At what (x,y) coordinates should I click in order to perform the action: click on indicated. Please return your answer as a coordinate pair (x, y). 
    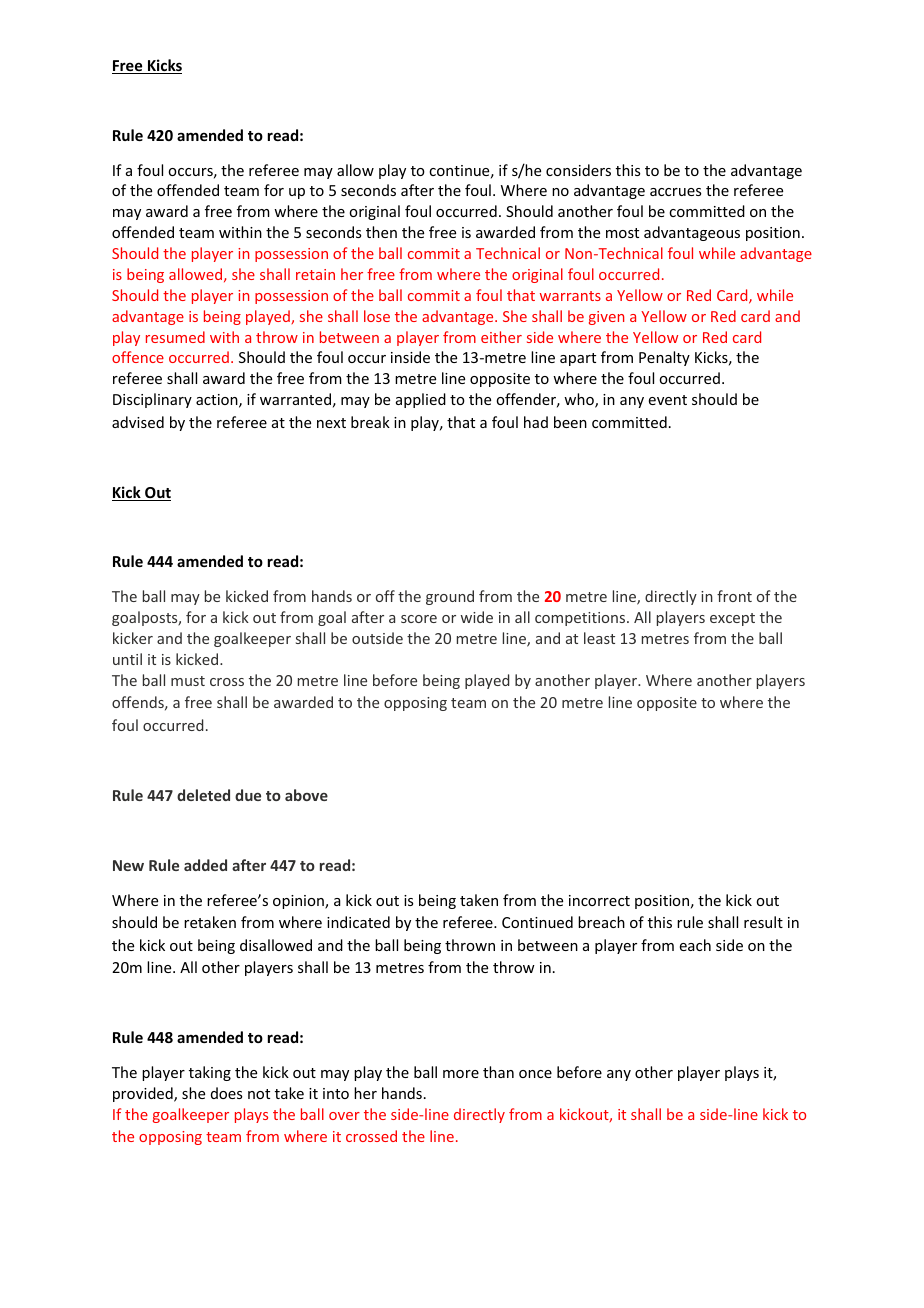
    Looking at the image, I should click on (358, 922).
